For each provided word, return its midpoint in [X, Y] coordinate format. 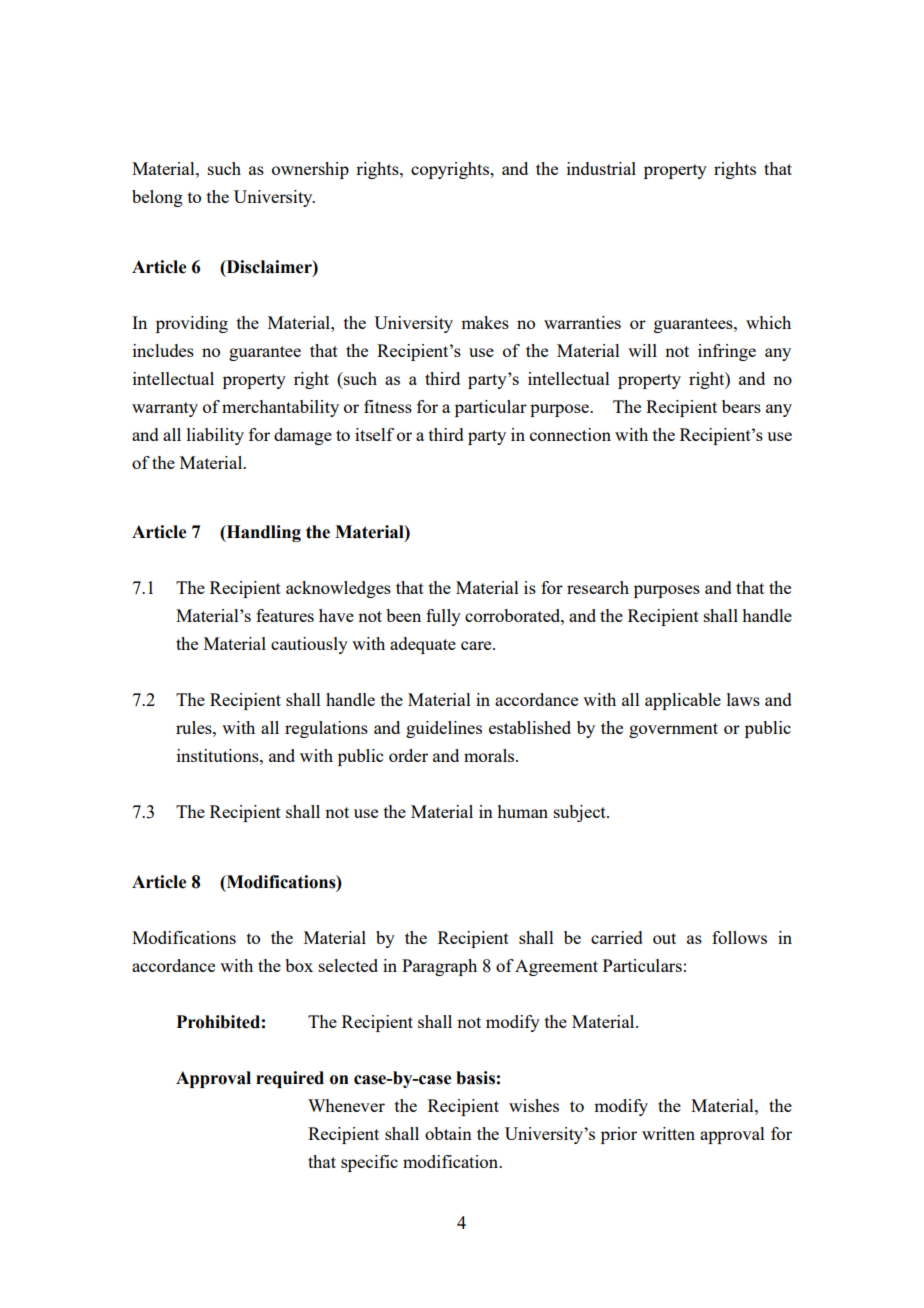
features [285, 615]
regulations [326, 729]
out [664, 938]
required [290, 1079]
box [299, 965]
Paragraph [439, 967]
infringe [727, 352]
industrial [601, 168]
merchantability [280, 408]
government [673, 730]
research [598, 587]
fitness [388, 406]
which [768, 322]
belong [157, 198]
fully [443, 617]
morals [490, 755]
